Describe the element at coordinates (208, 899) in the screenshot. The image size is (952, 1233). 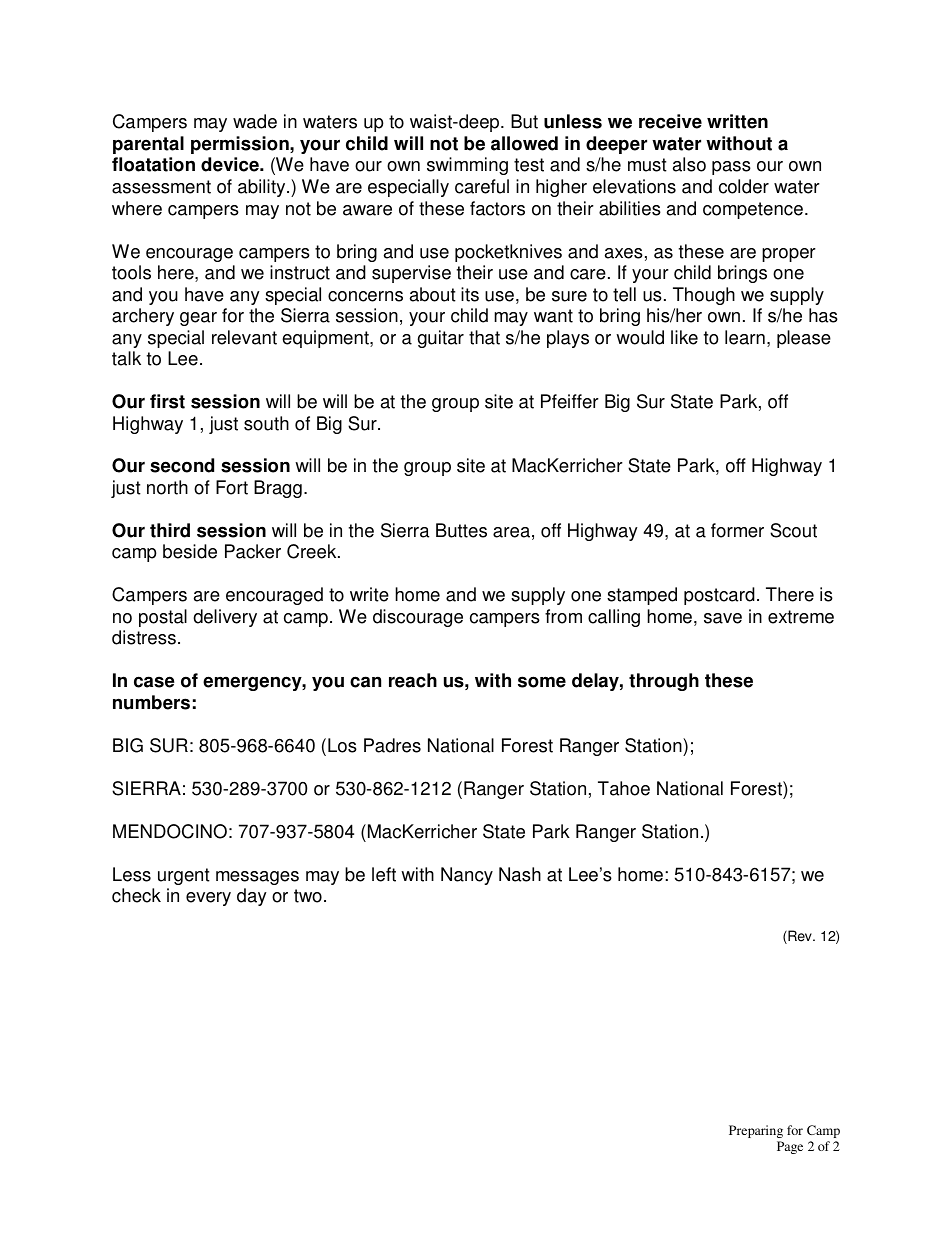
I see `every` at that location.
